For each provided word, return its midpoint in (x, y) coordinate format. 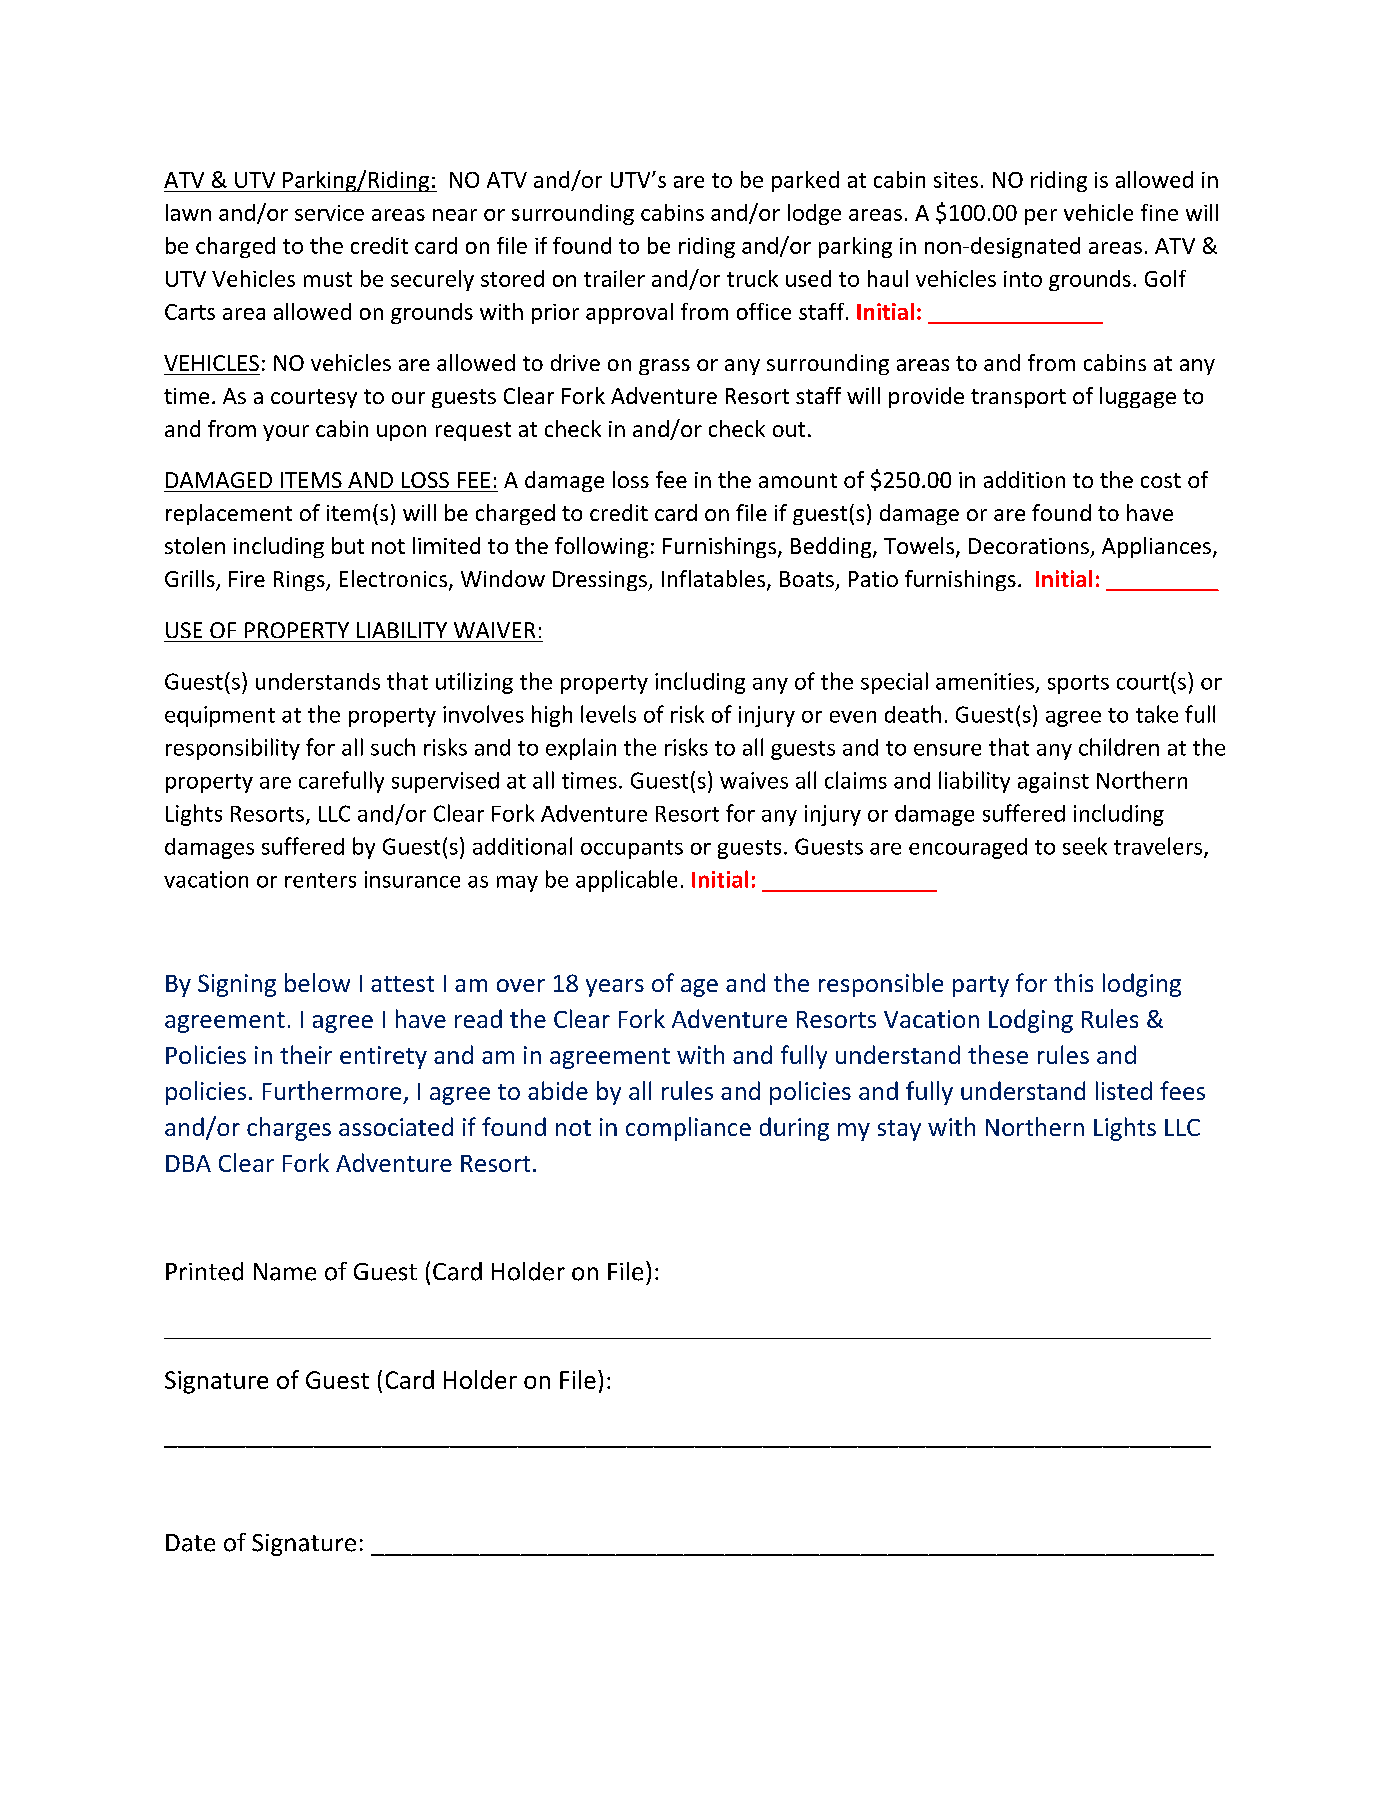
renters (320, 880)
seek (1085, 846)
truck (752, 278)
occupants (632, 849)
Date (190, 1543)
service (329, 213)
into (1023, 279)
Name (285, 1272)
